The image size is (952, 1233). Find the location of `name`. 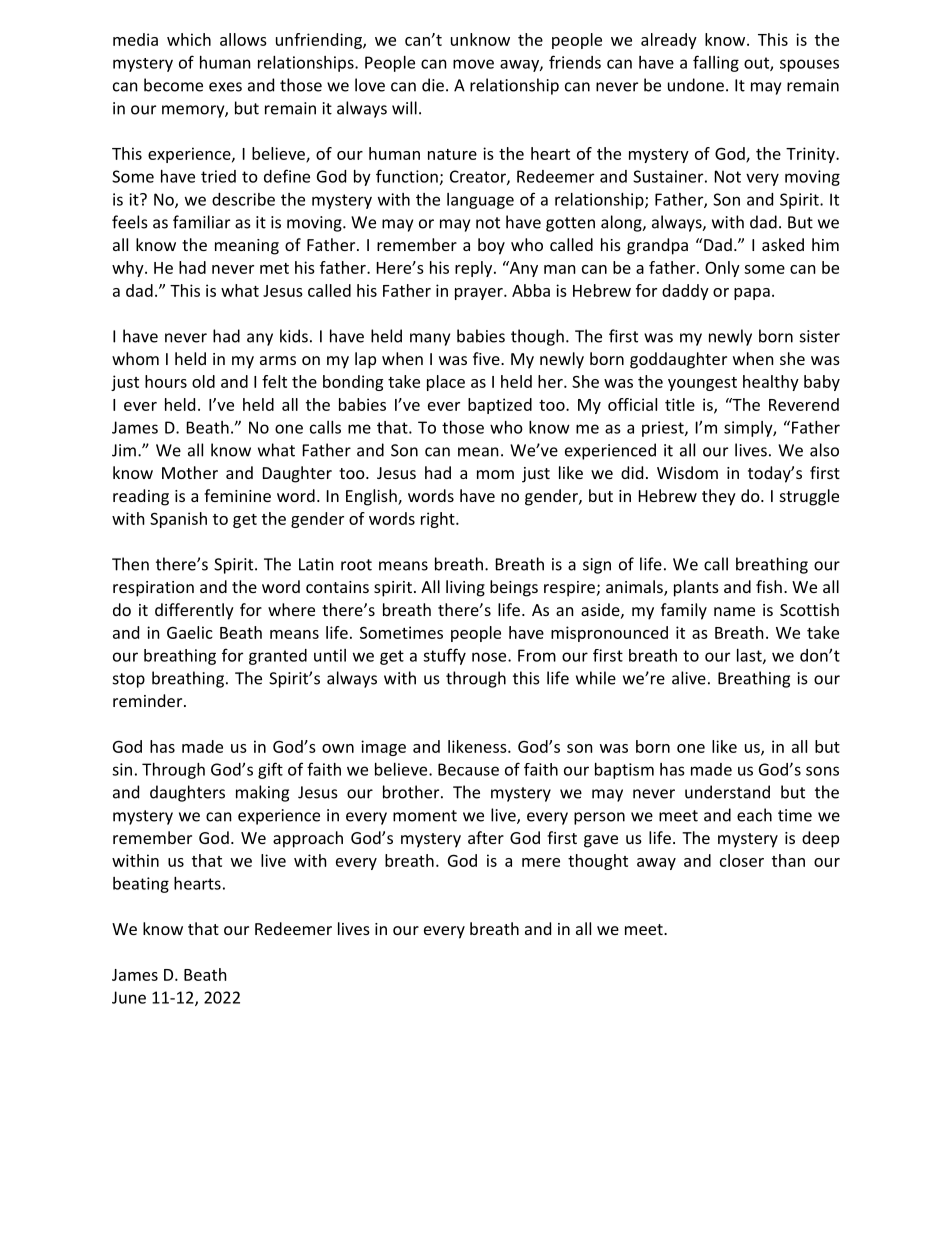

name is located at coordinates (734, 611).
